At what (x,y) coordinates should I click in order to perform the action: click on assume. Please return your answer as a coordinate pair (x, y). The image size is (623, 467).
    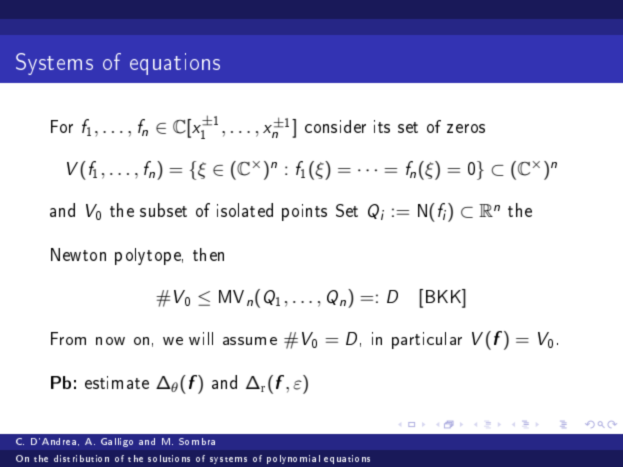
    Looking at the image, I should click on (250, 341).
